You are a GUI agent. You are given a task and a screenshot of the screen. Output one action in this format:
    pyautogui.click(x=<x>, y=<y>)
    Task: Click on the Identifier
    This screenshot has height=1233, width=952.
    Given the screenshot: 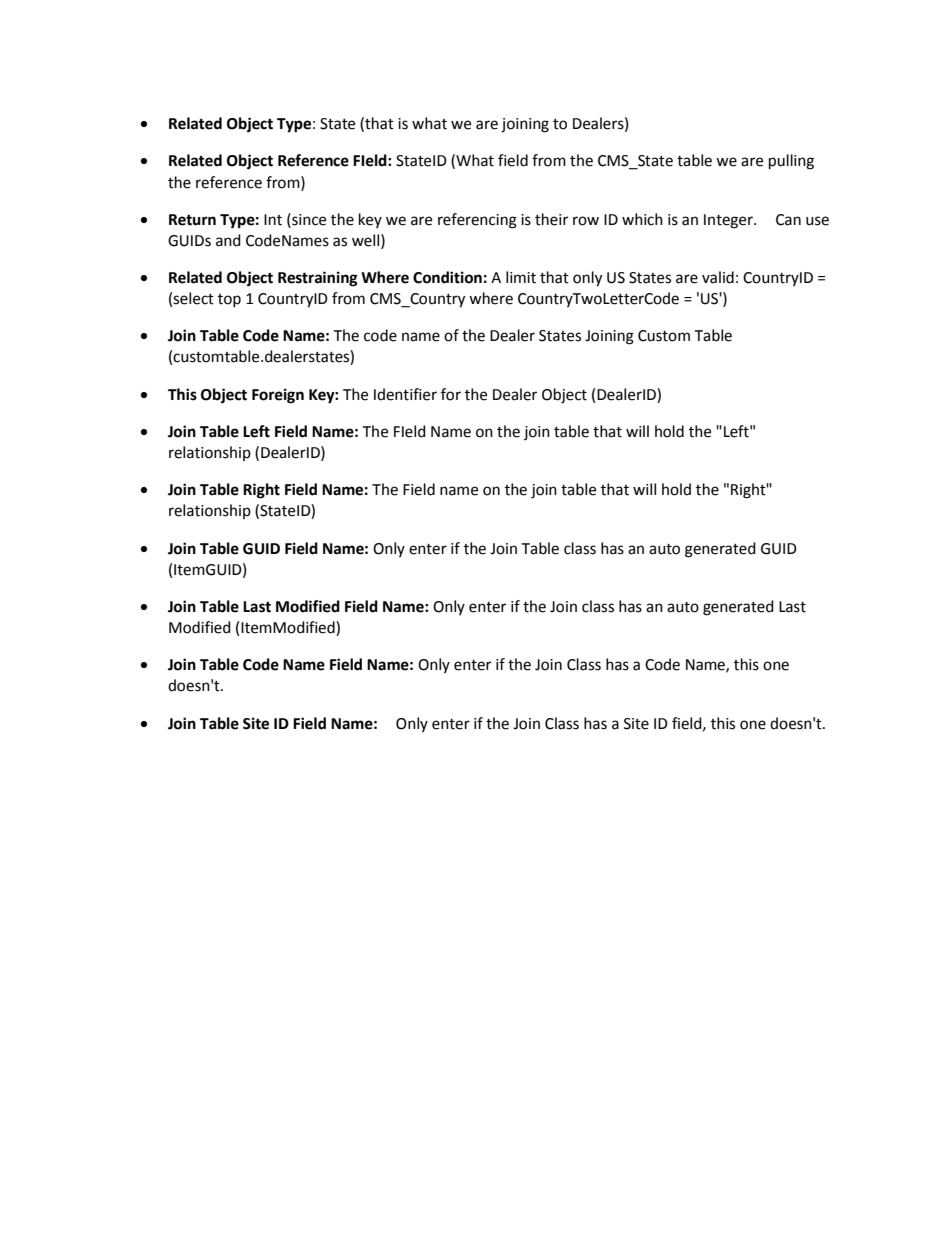 What is the action you would take?
    pyautogui.click(x=405, y=394)
